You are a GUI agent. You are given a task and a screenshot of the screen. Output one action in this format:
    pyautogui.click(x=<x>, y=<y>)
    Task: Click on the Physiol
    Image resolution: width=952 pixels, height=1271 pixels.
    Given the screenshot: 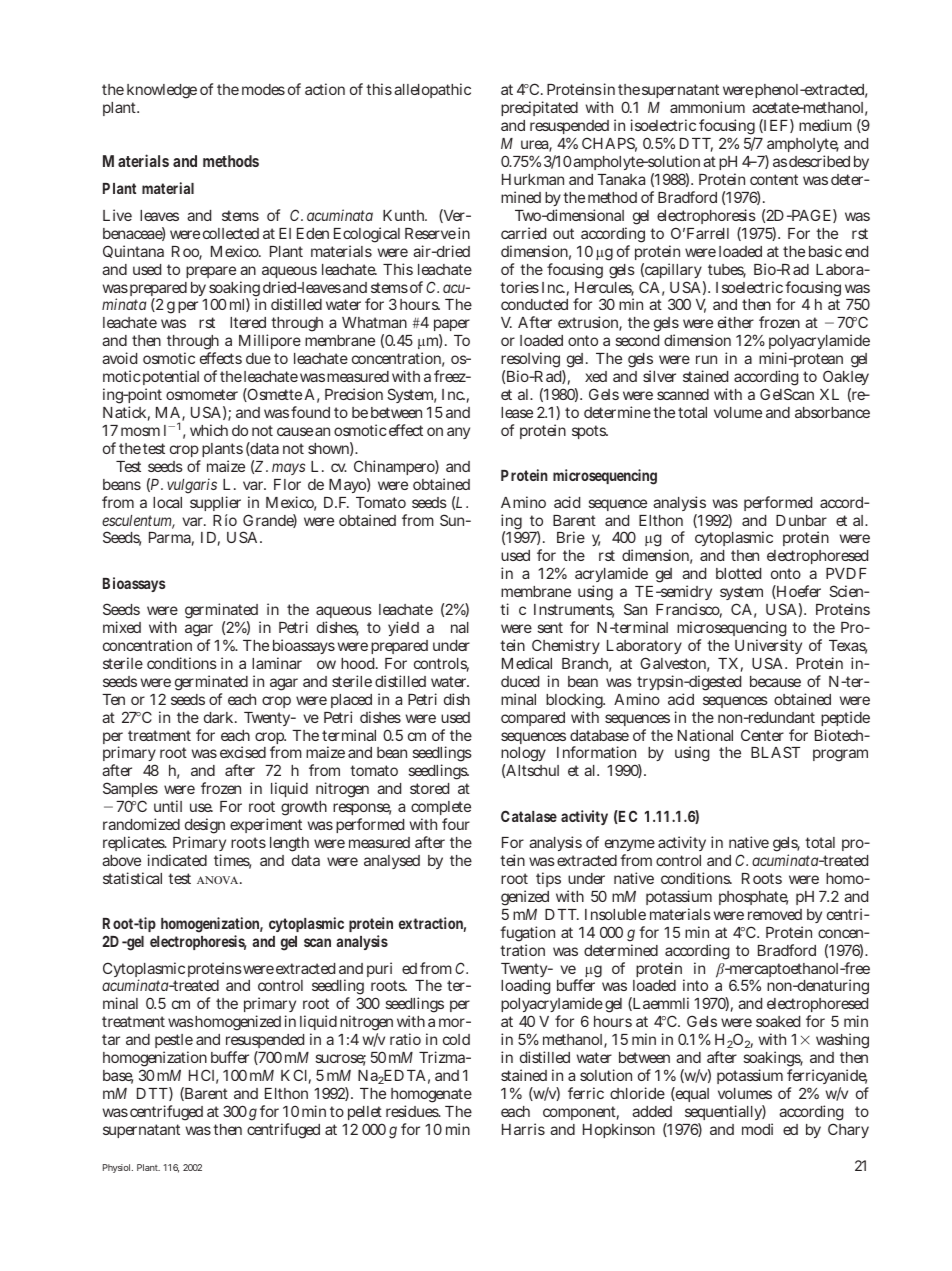 What is the action you would take?
    pyautogui.click(x=118, y=1168)
